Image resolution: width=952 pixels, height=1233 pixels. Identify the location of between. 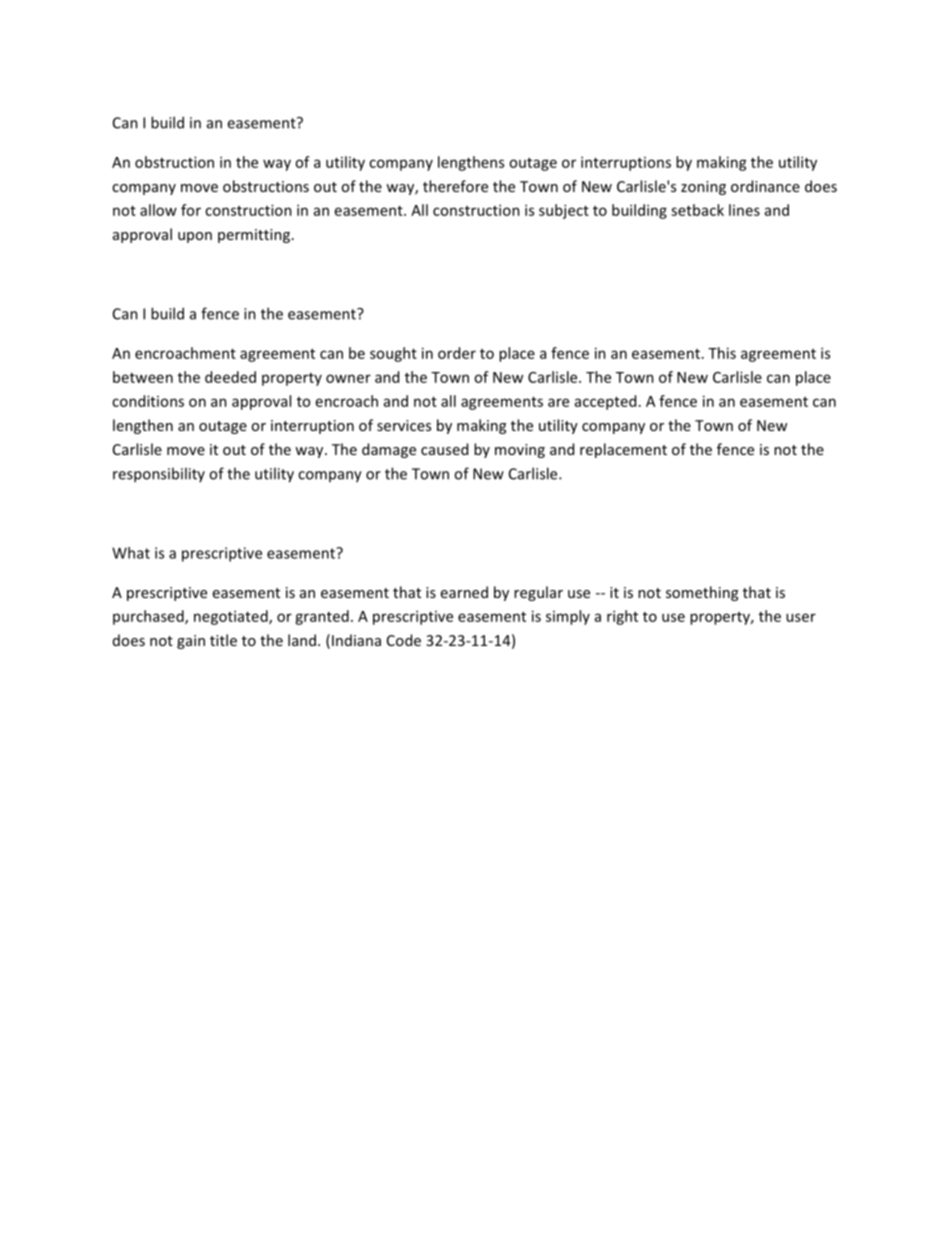
(143, 377).
